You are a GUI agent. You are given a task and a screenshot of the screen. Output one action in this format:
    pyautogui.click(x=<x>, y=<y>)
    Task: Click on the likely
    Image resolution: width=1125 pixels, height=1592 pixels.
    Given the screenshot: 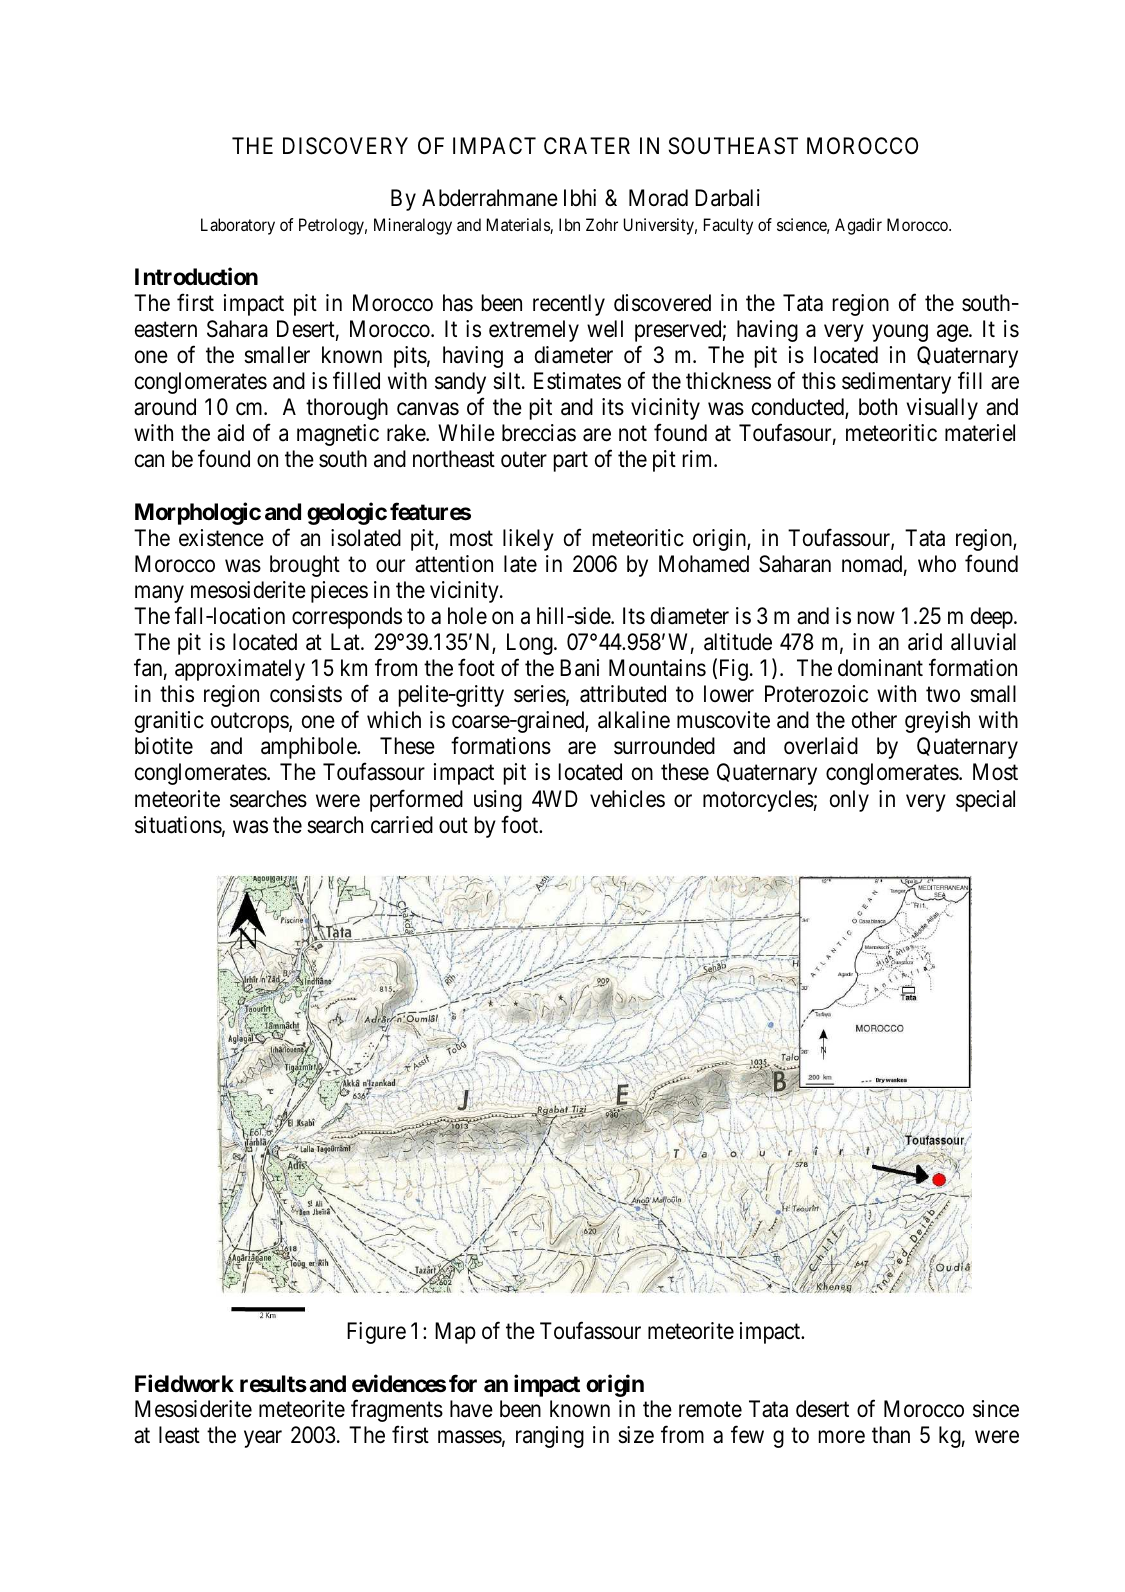 What is the action you would take?
    pyautogui.click(x=528, y=540)
